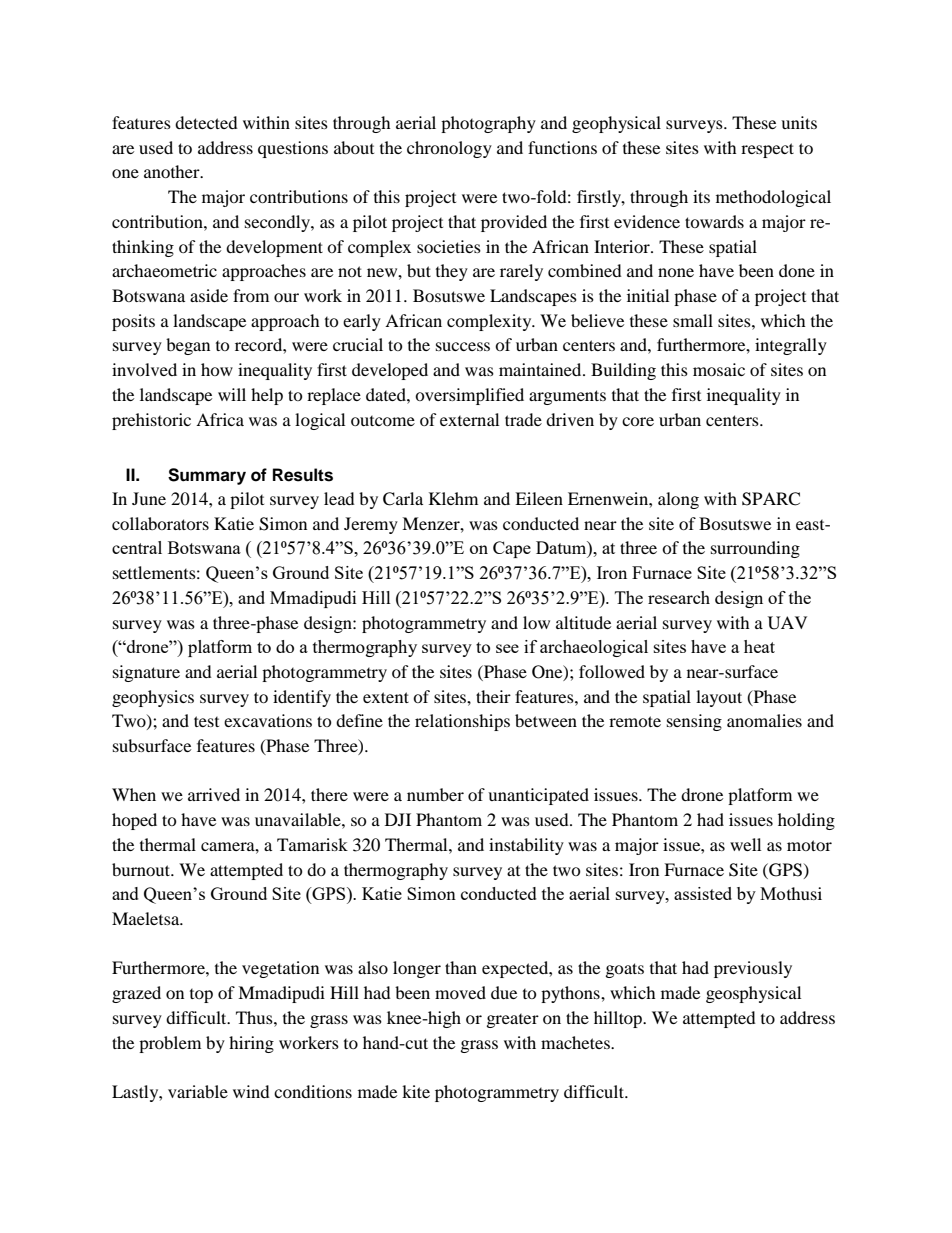 The width and height of the screenshot is (952, 1233). What do you see at coordinates (753, 969) in the screenshot?
I see `previously` at bounding box center [753, 969].
